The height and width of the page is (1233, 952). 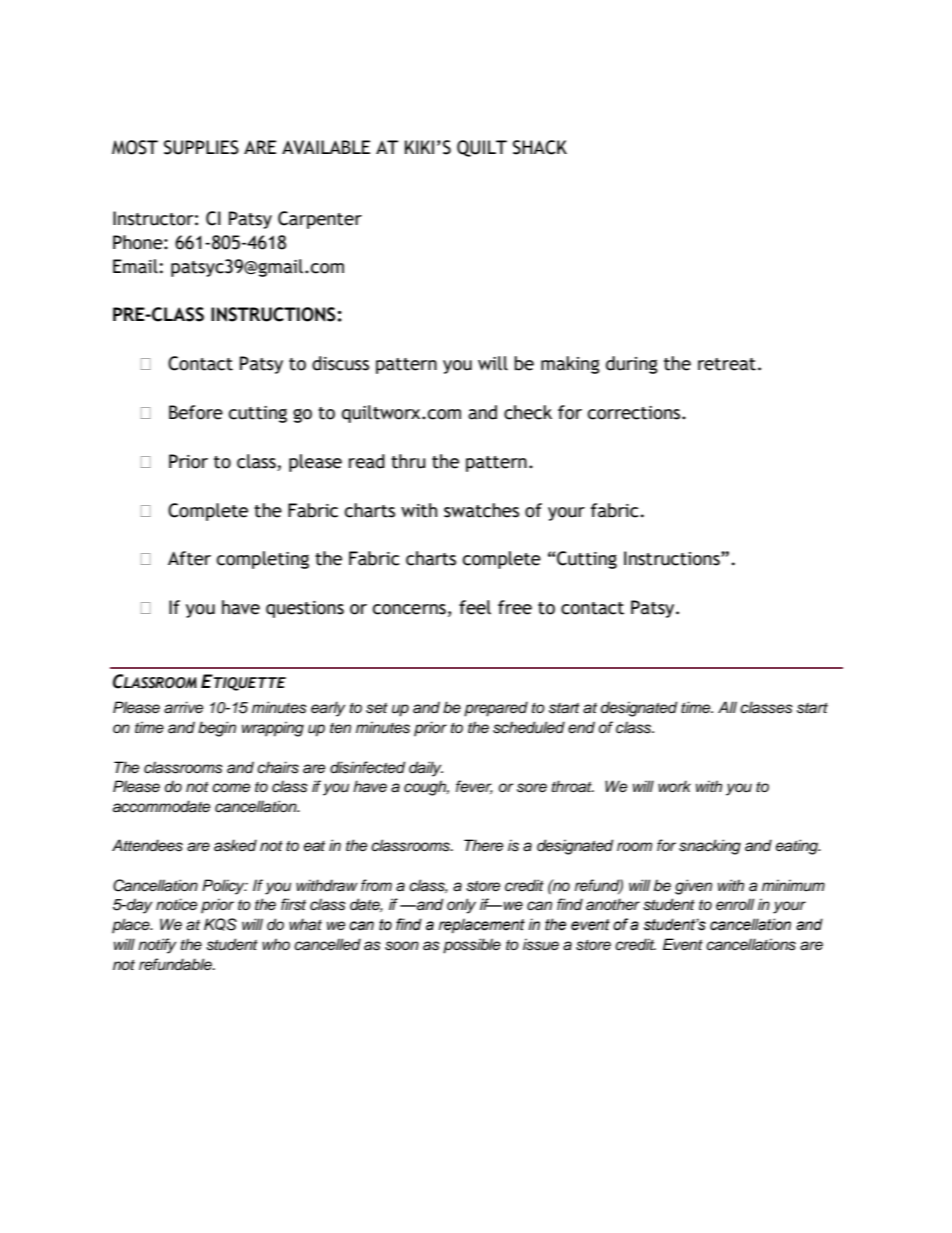 What do you see at coordinates (727, 364) in the page?
I see `retreat` at bounding box center [727, 364].
